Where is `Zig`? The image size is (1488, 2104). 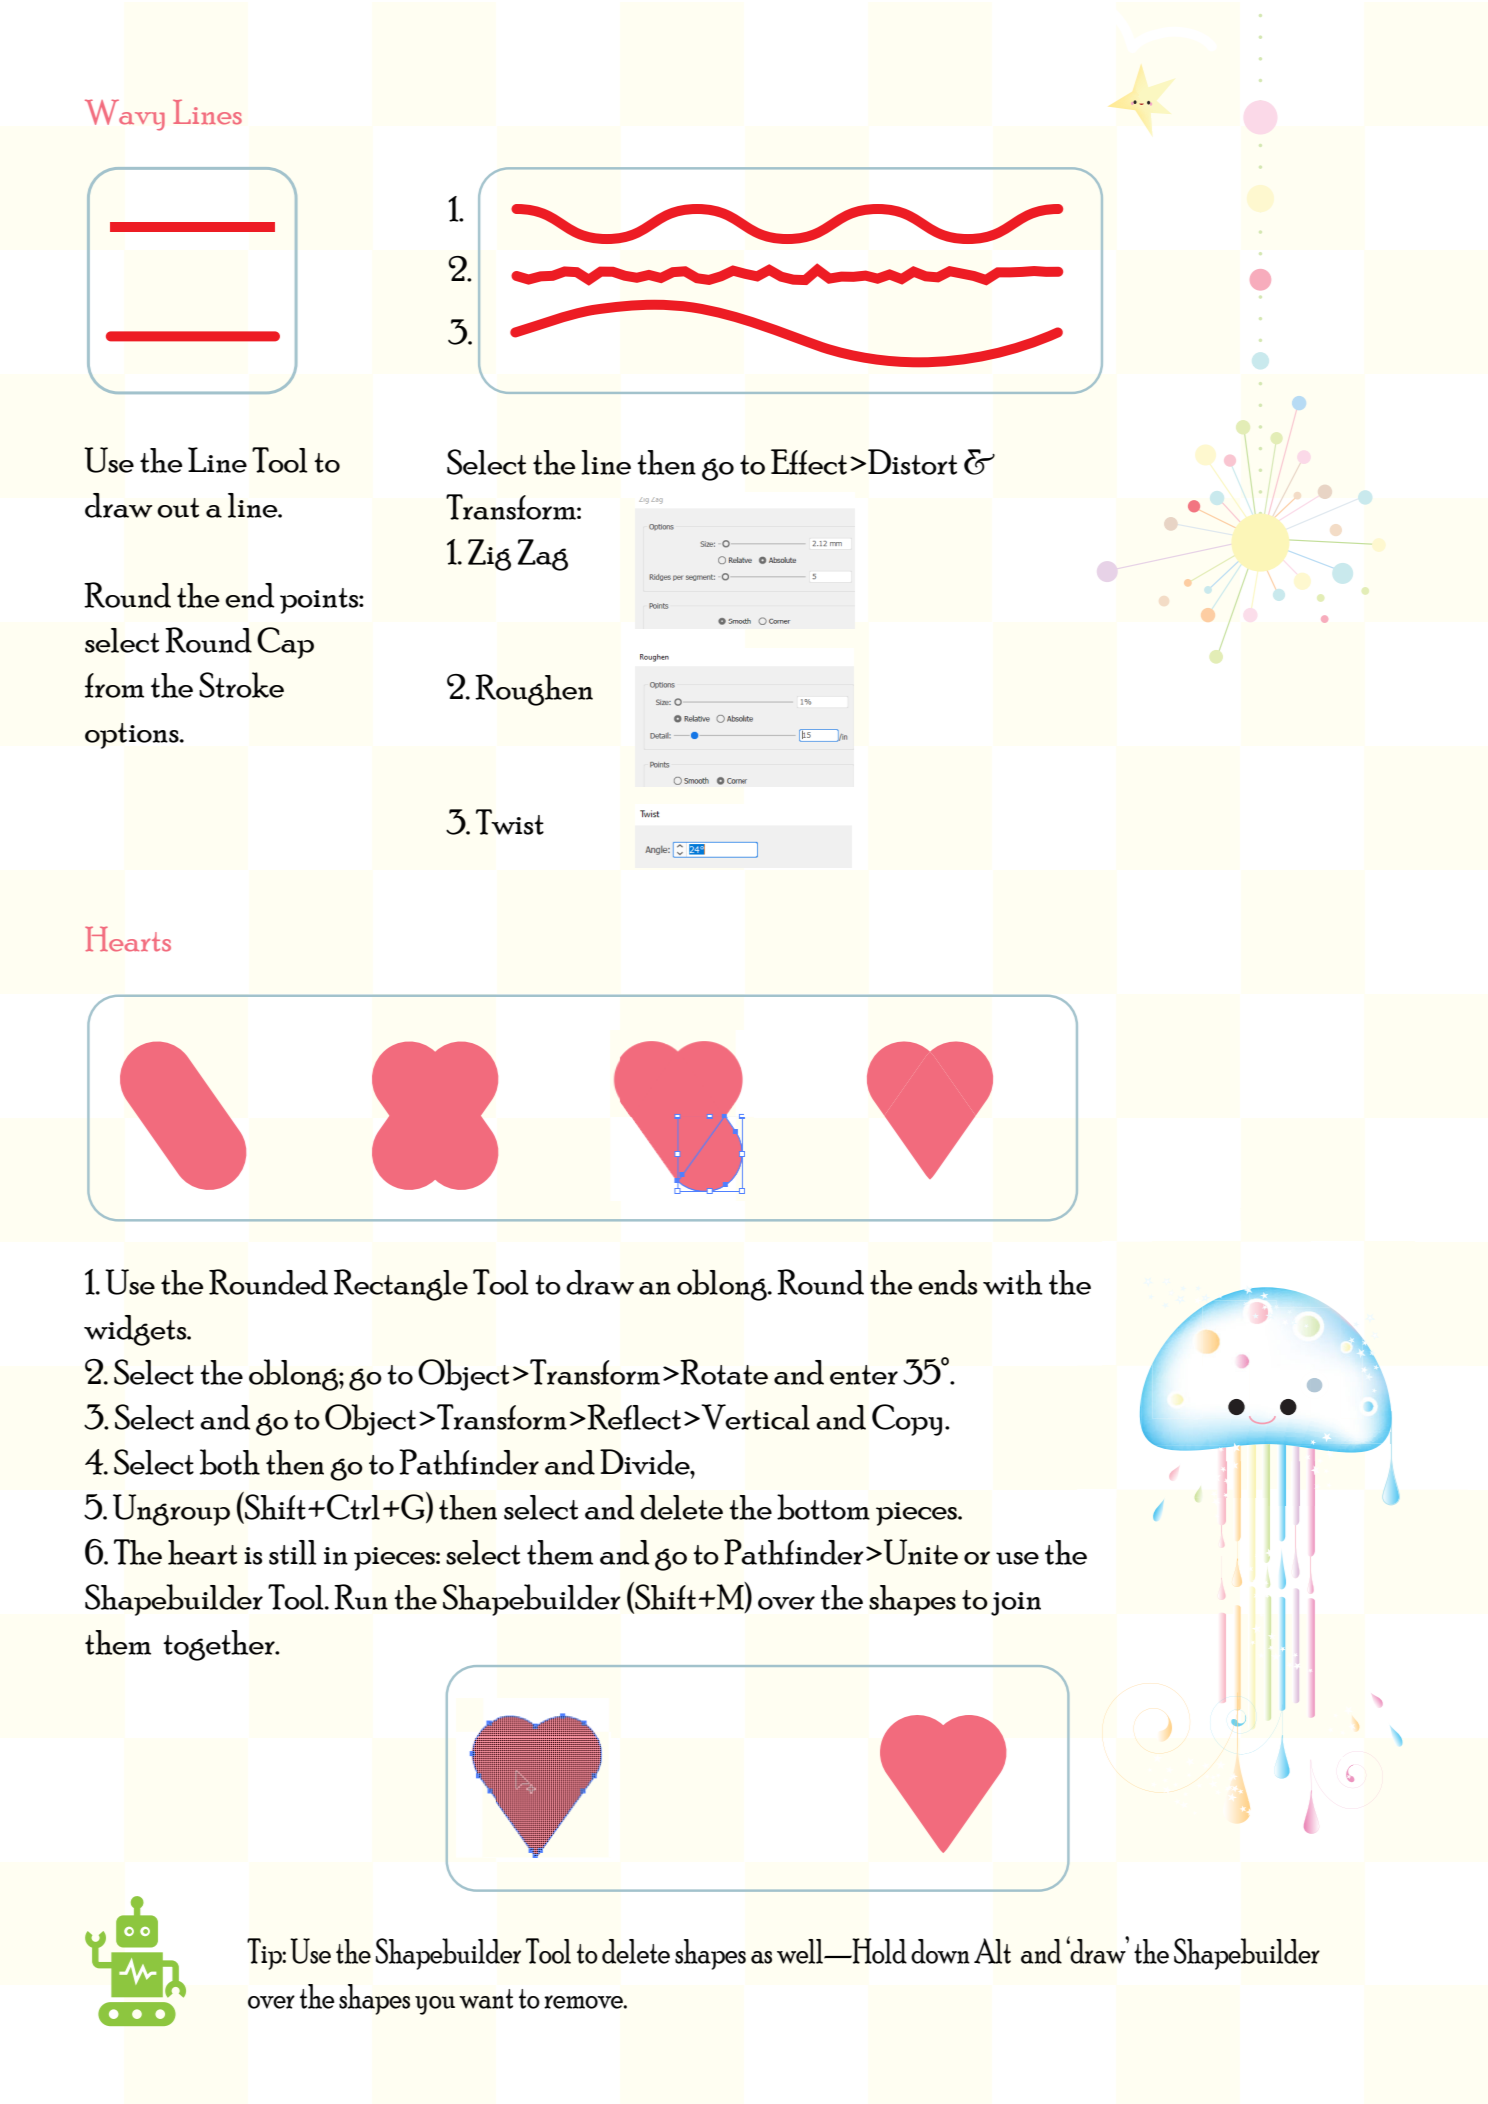
Zig is located at coordinates (489, 555).
